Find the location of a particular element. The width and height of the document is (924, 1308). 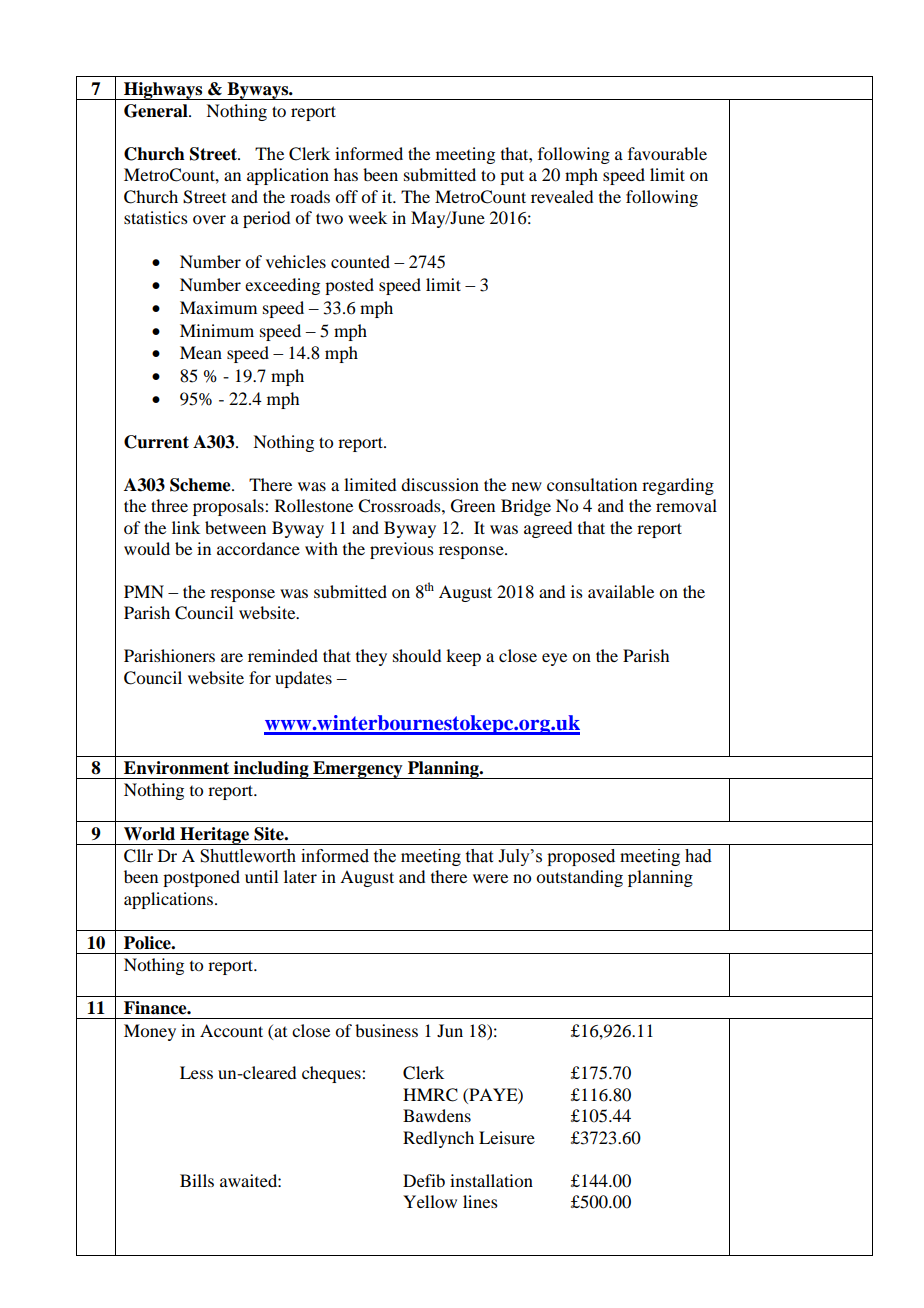

has is located at coordinates (346, 174).
